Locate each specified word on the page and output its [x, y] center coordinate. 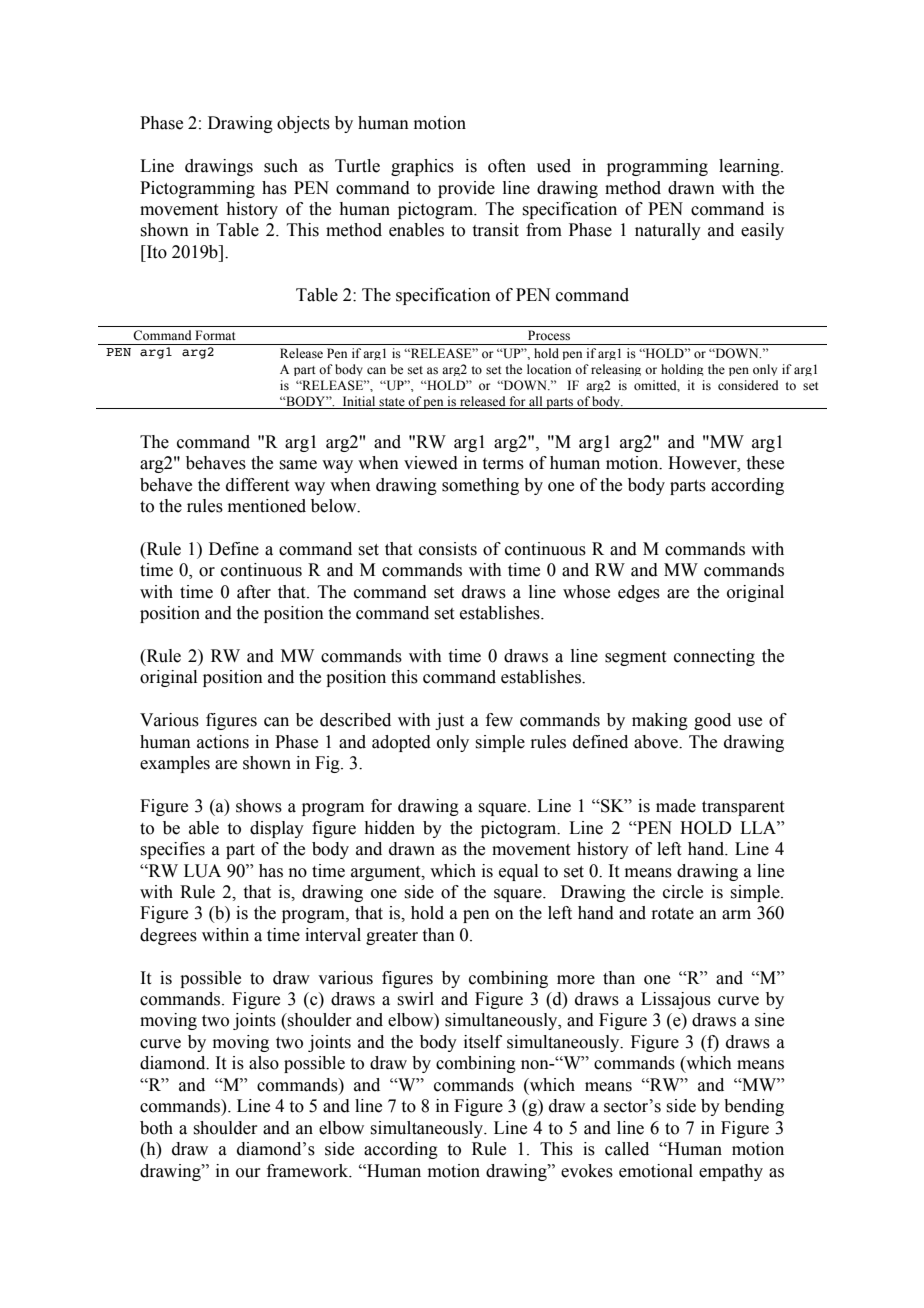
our [248, 1173]
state [392, 402]
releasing [616, 370]
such [281, 166]
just [449, 721]
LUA [202, 871]
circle [683, 892]
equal [518, 872]
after [254, 592]
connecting [714, 657]
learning [750, 167]
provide [466, 189]
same [298, 465]
